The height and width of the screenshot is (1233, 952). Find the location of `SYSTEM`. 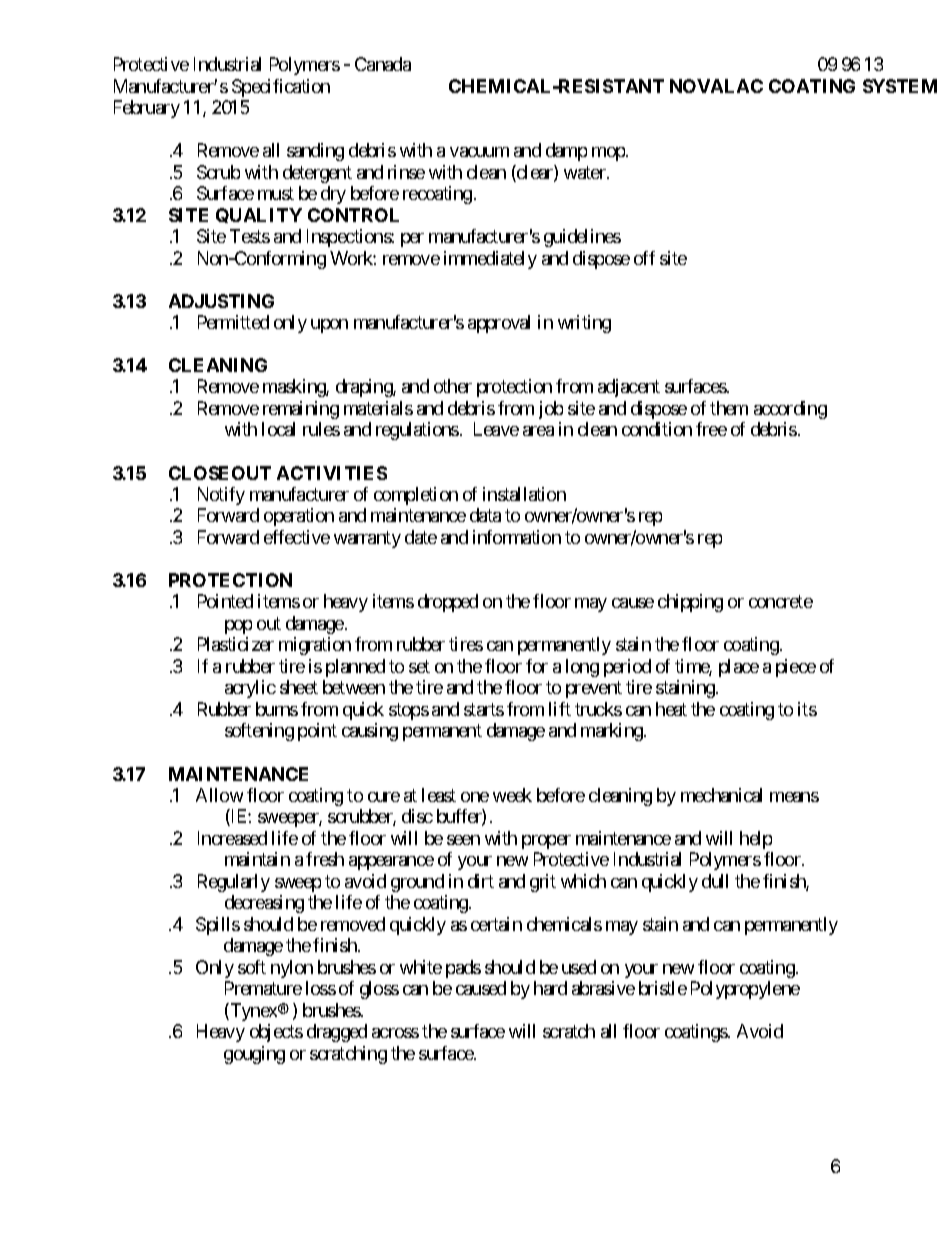

SYSTEM is located at coordinates (900, 86).
